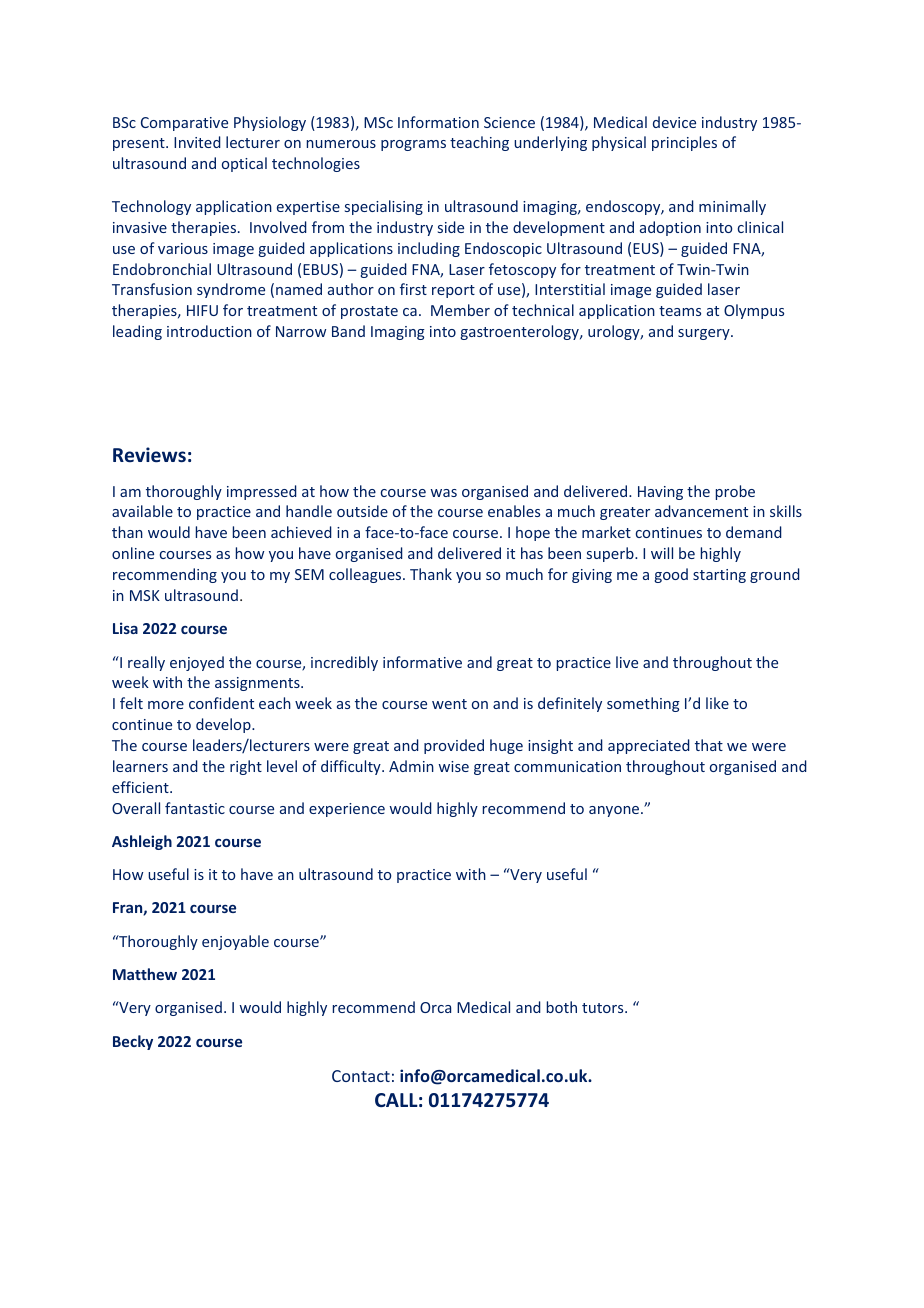  What do you see at coordinates (366, 575) in the image?
I see `colleagues` at bounding box center [366, 575].
